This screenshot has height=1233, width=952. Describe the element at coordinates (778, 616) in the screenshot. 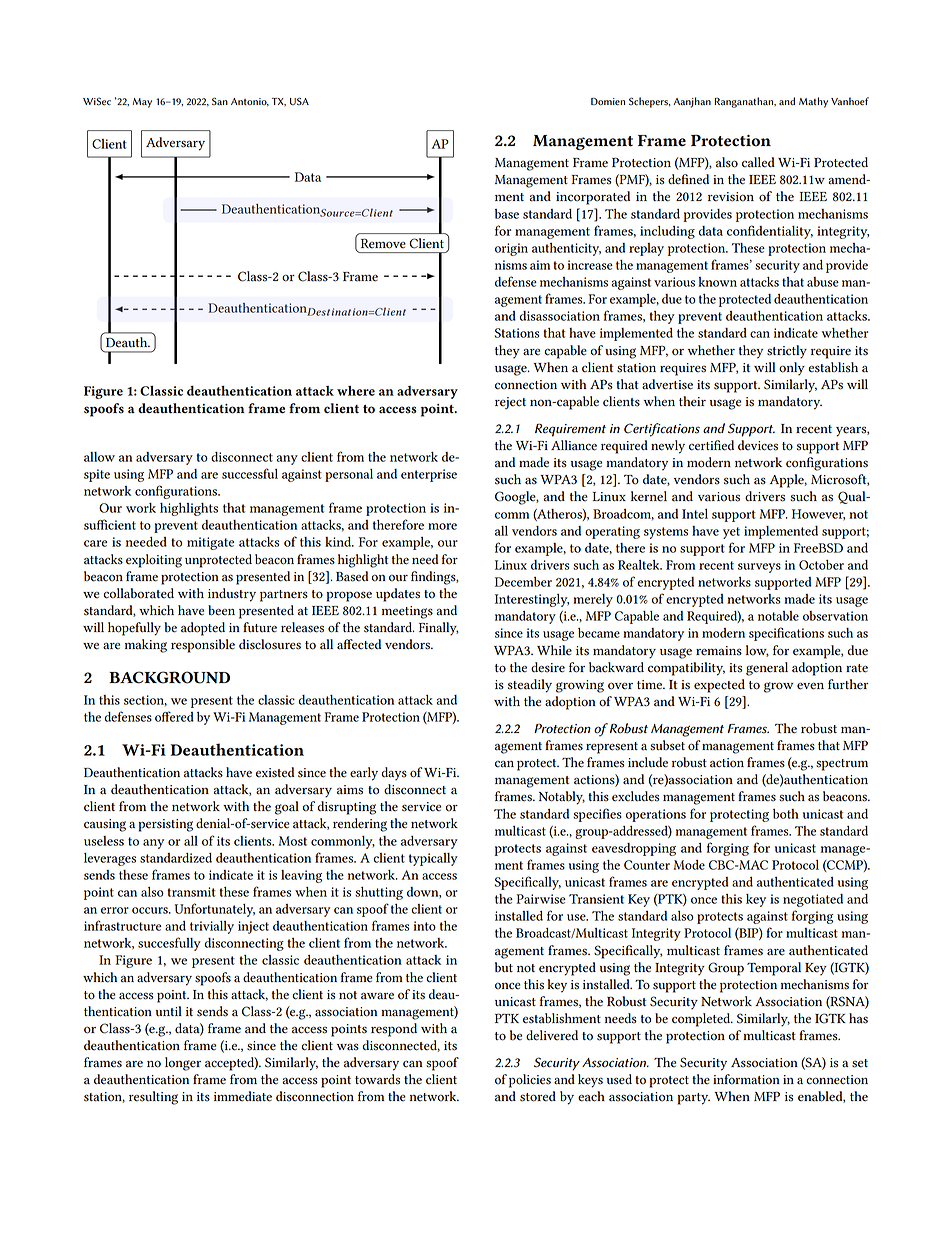

I see `notable` at that location.
